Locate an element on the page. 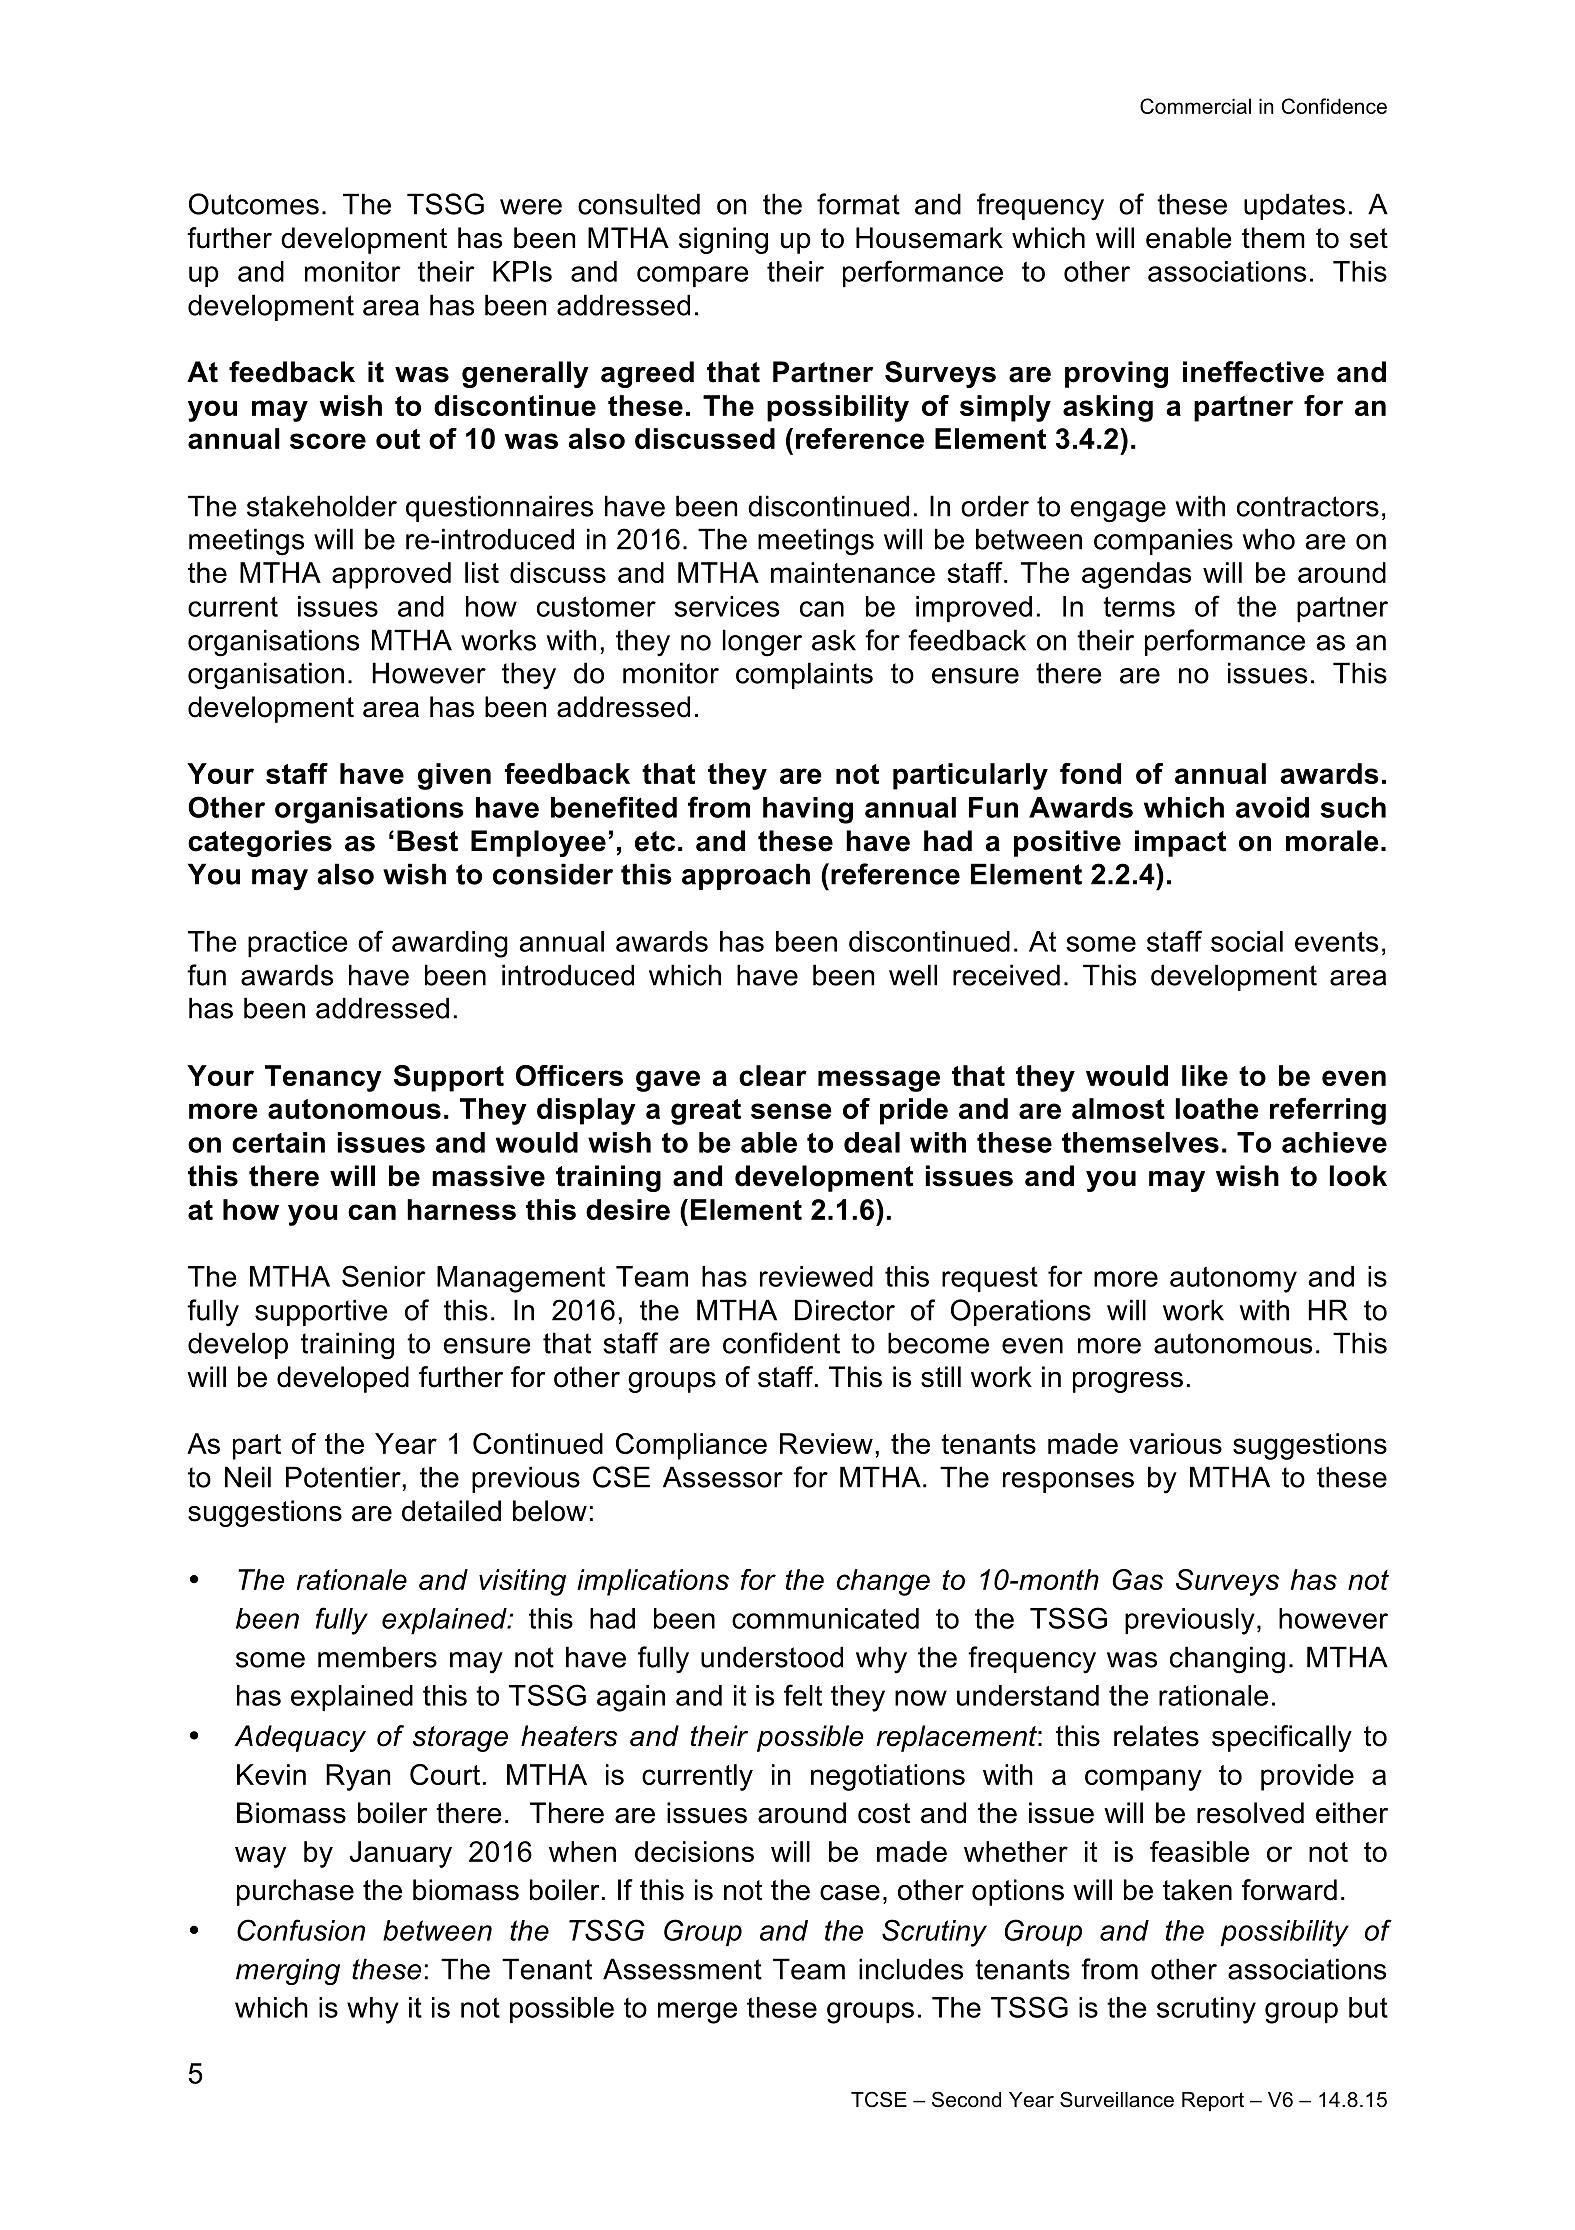 Image resolution: width=1575 pixels, height=2230 pixels. sense is located at coordinates (791, 1111).
